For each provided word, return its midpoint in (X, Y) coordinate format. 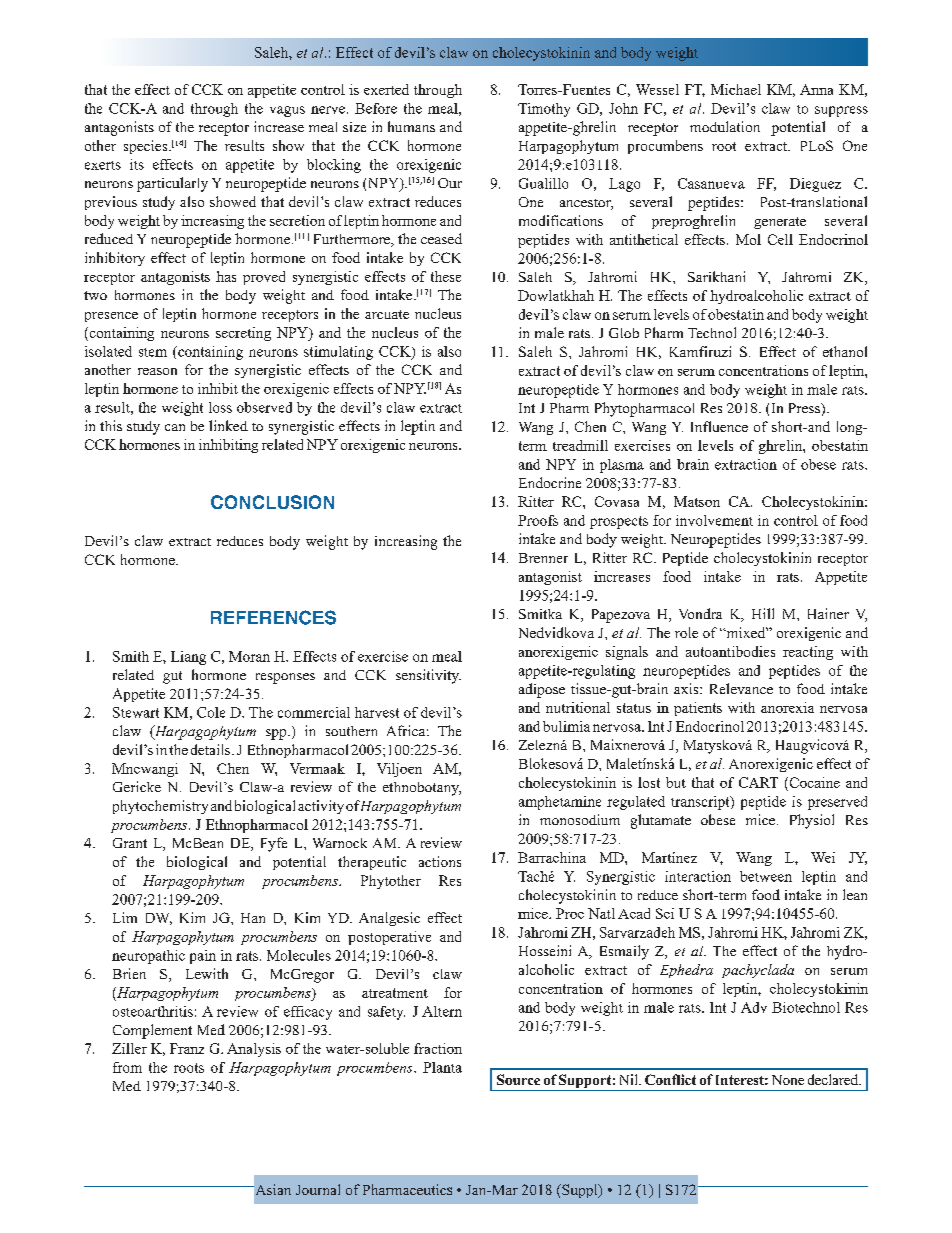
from (127, 1067)
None (788, 1080)
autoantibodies (730, 651)
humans (411, 126)
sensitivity (428, 676)
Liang (188, 658)
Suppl (580, 1191)
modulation (725, 126)
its (137, 164)
